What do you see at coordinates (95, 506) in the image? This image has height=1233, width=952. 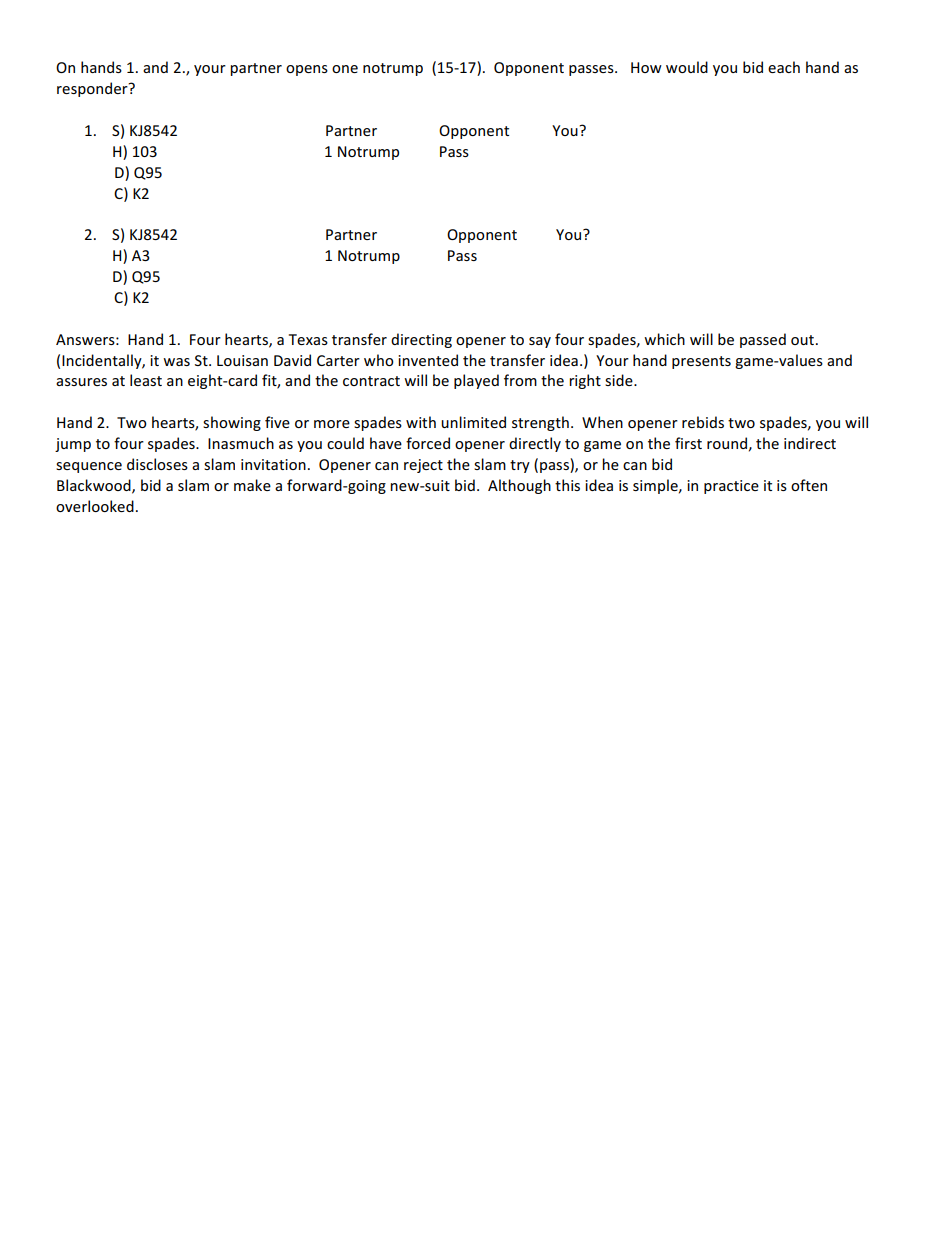 I see `overlooked` at bounding box center [95, 506].
